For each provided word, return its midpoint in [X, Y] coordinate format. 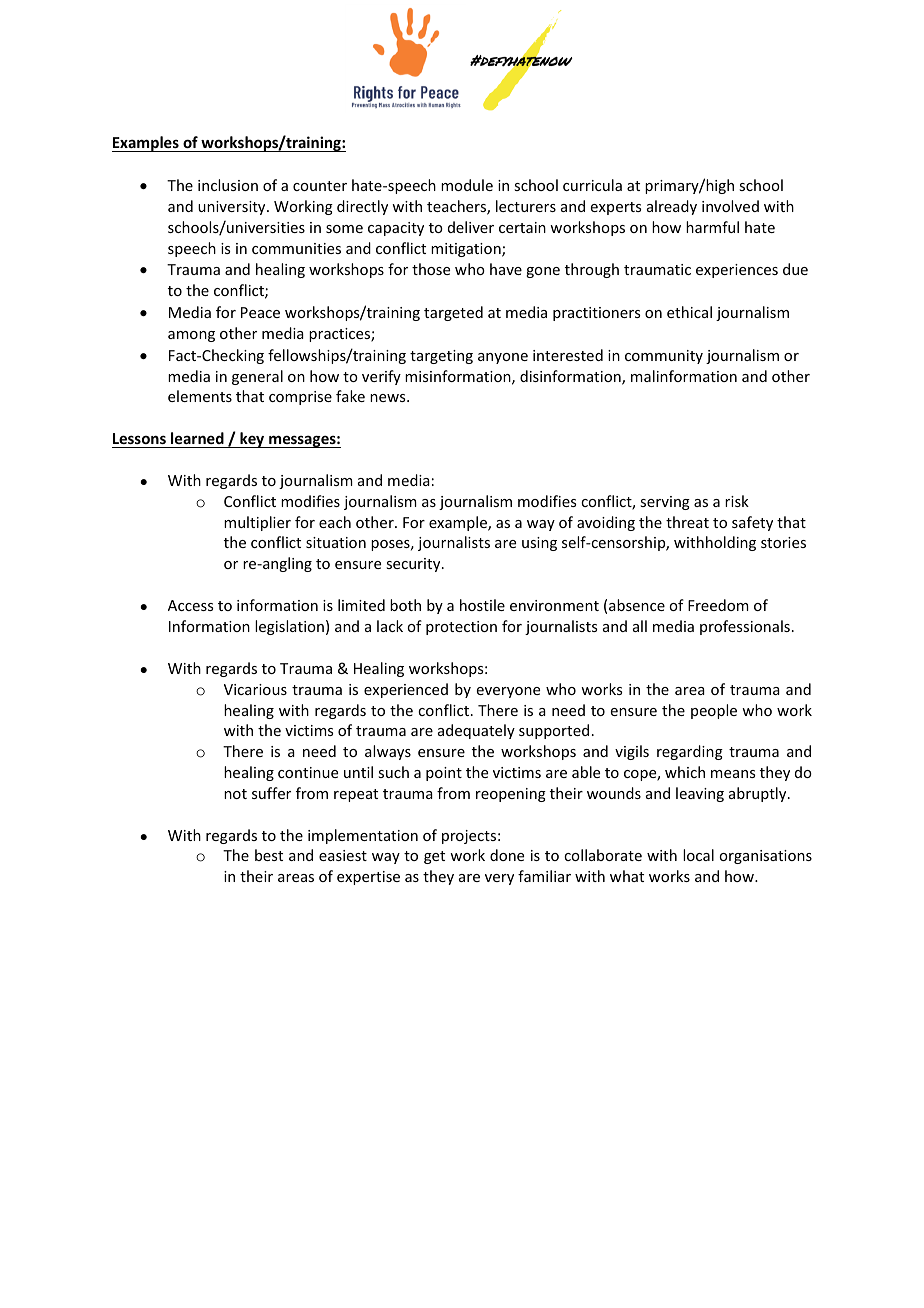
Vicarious [255, 689]
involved [730, 206]
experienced [406, 690]
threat [687, 522]
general [257, 377]
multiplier [257, 523]
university [233, 208]
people [714, 711]
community [664, 357]
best [269, 855]
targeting [441, 357]
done [507, 855]
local [698, 855]
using [539, 544]
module [467, 185]
